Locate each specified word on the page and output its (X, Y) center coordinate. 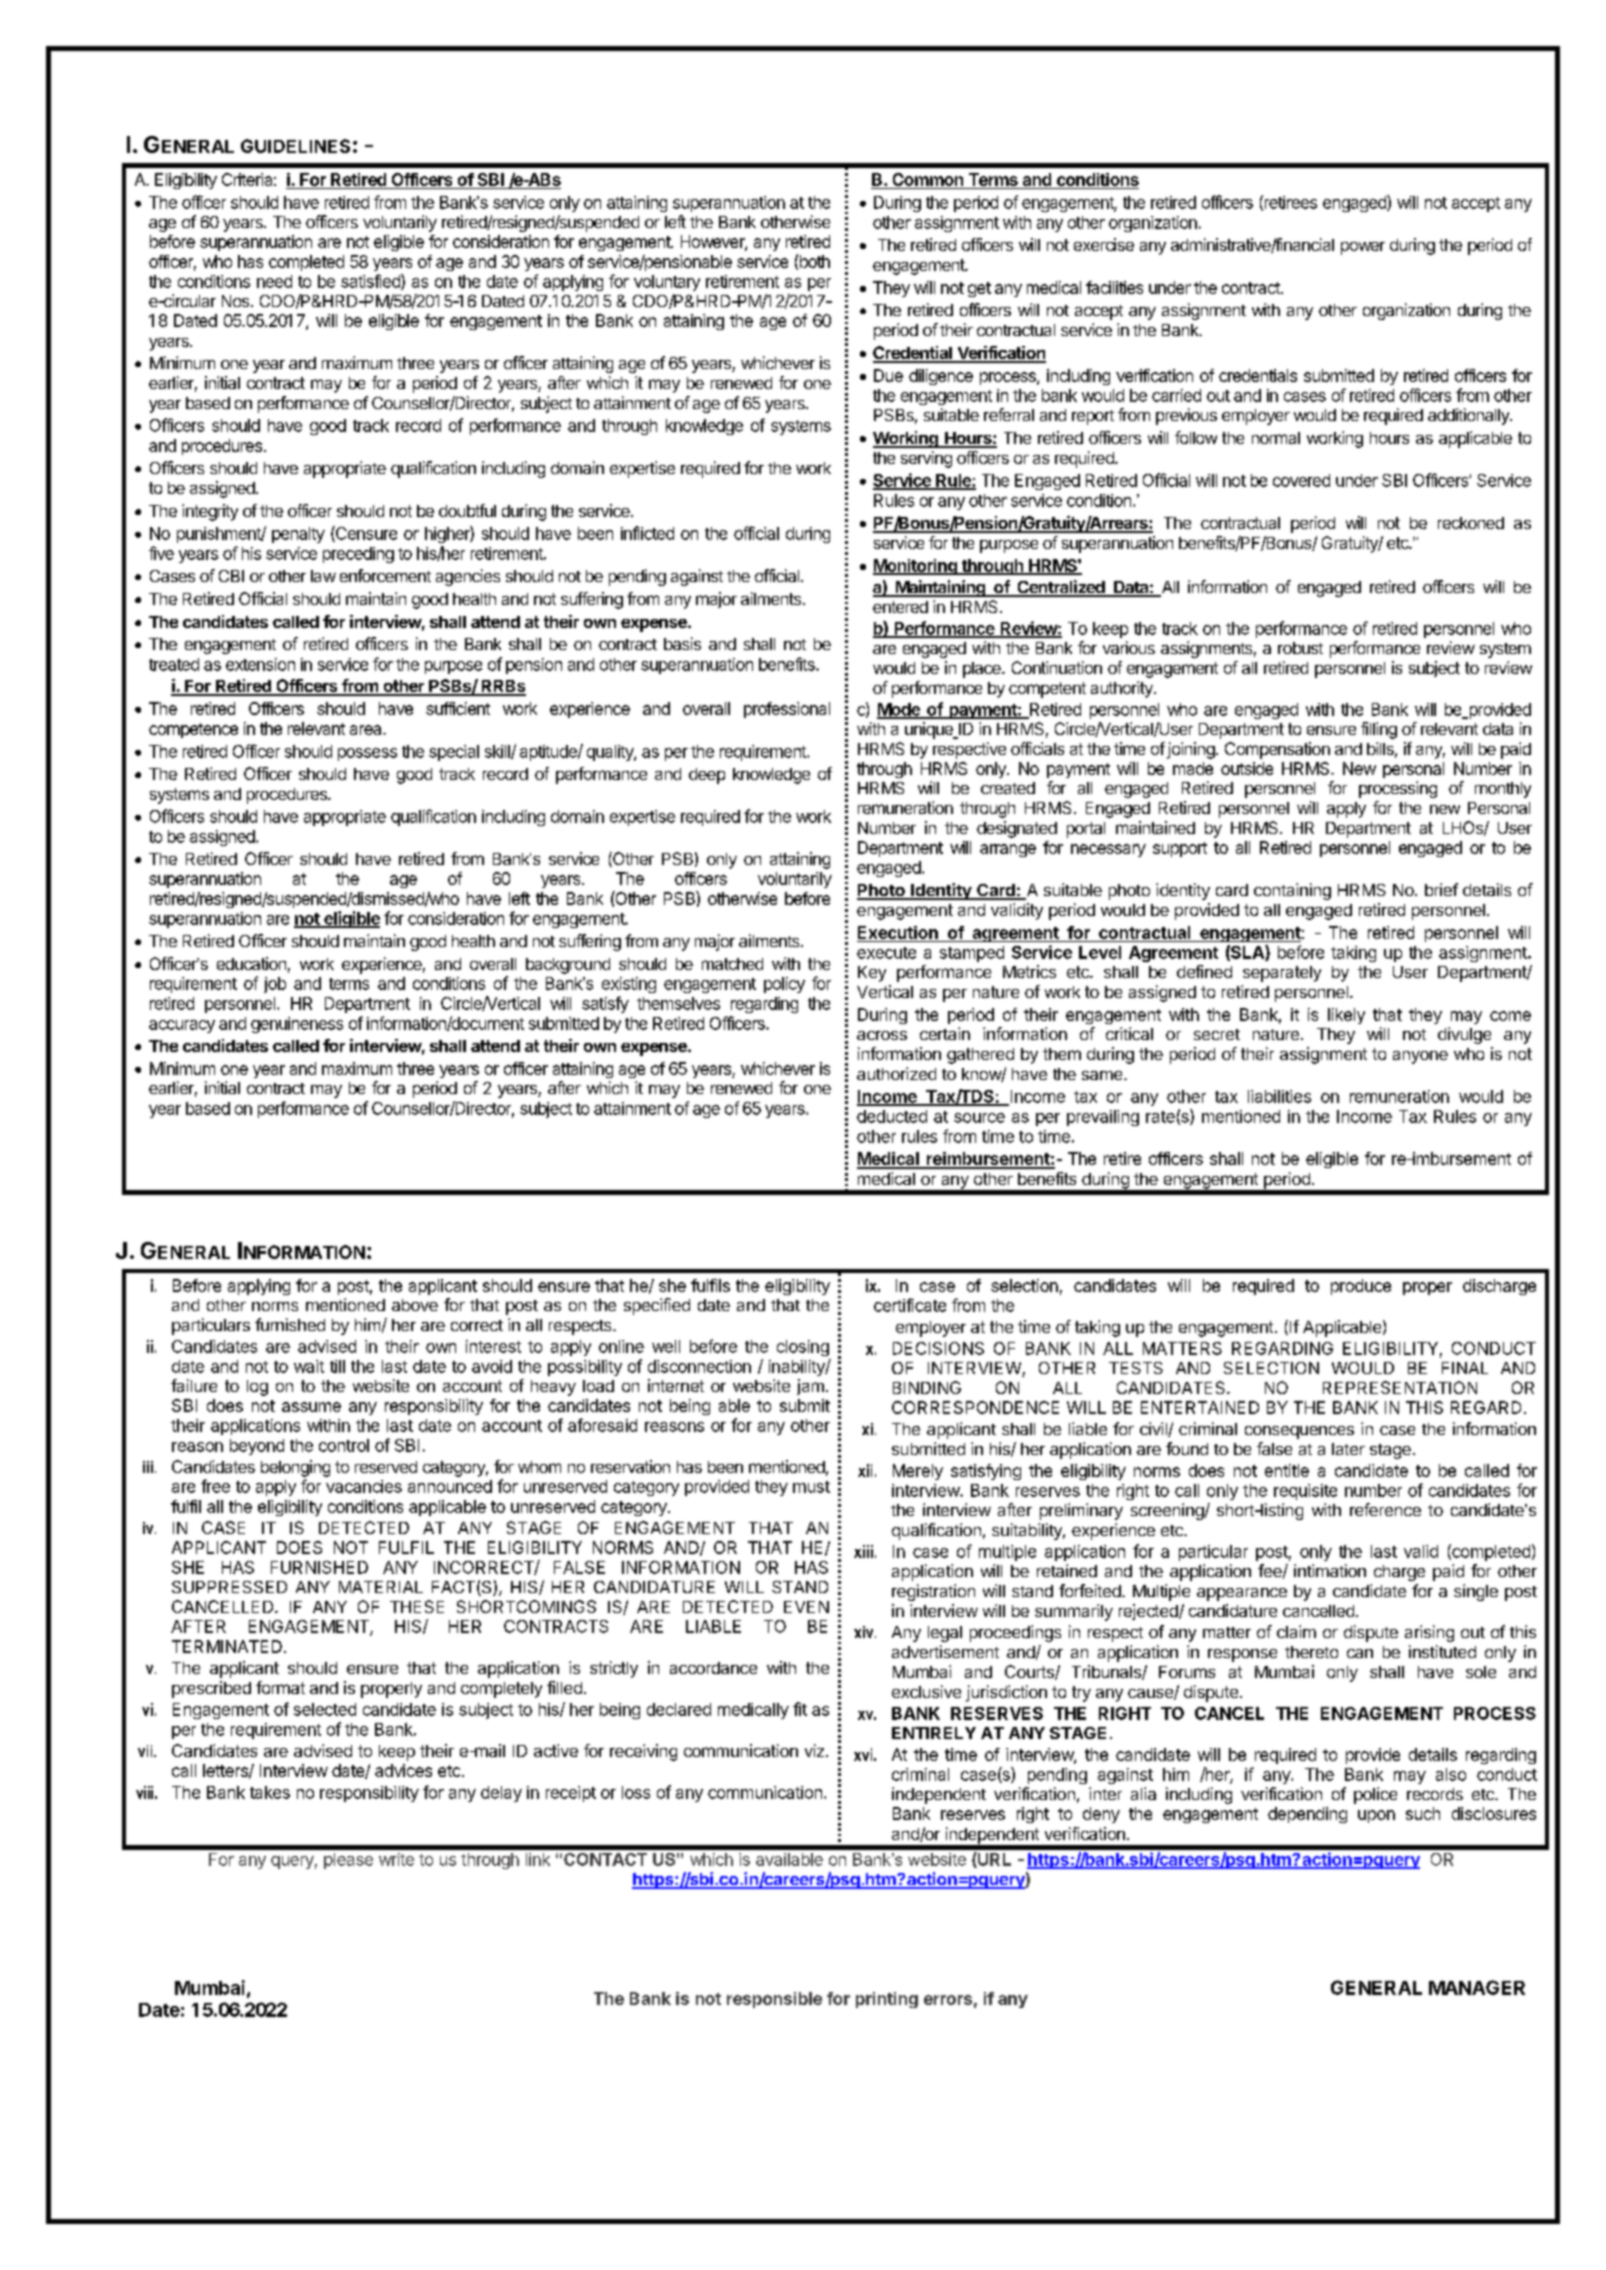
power (1363, 248)
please (348, 1861)
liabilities (1279, 1096)
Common (928, 181)
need (274, 281)
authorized (896, 1073)
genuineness (297, 1025)
